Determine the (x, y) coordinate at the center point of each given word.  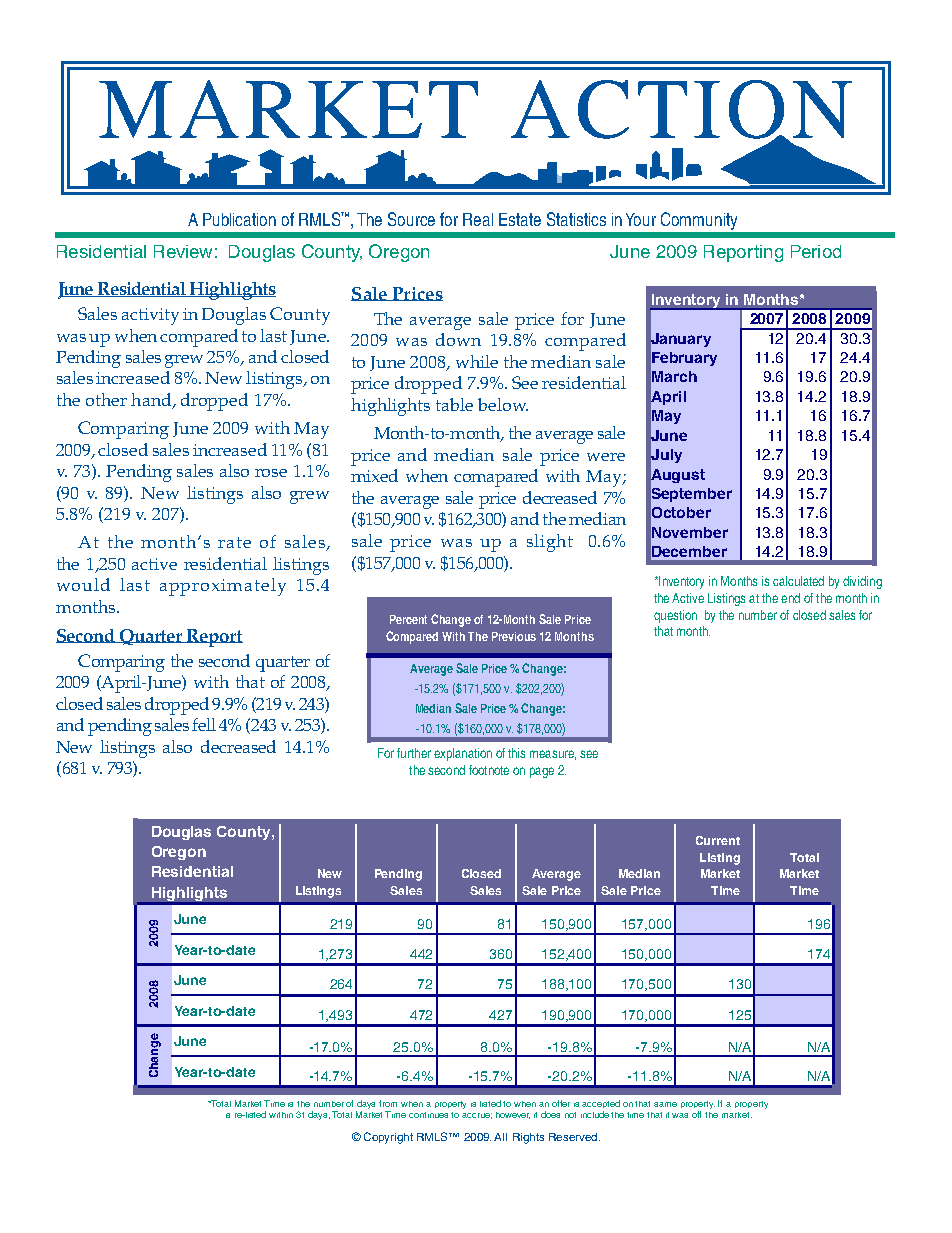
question (675, 616)
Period (816, 251)
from (388, 1103)
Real (478, 219)
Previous (514, 636)
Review (183, 251)
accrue (477, 1116)
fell (204, 724)
